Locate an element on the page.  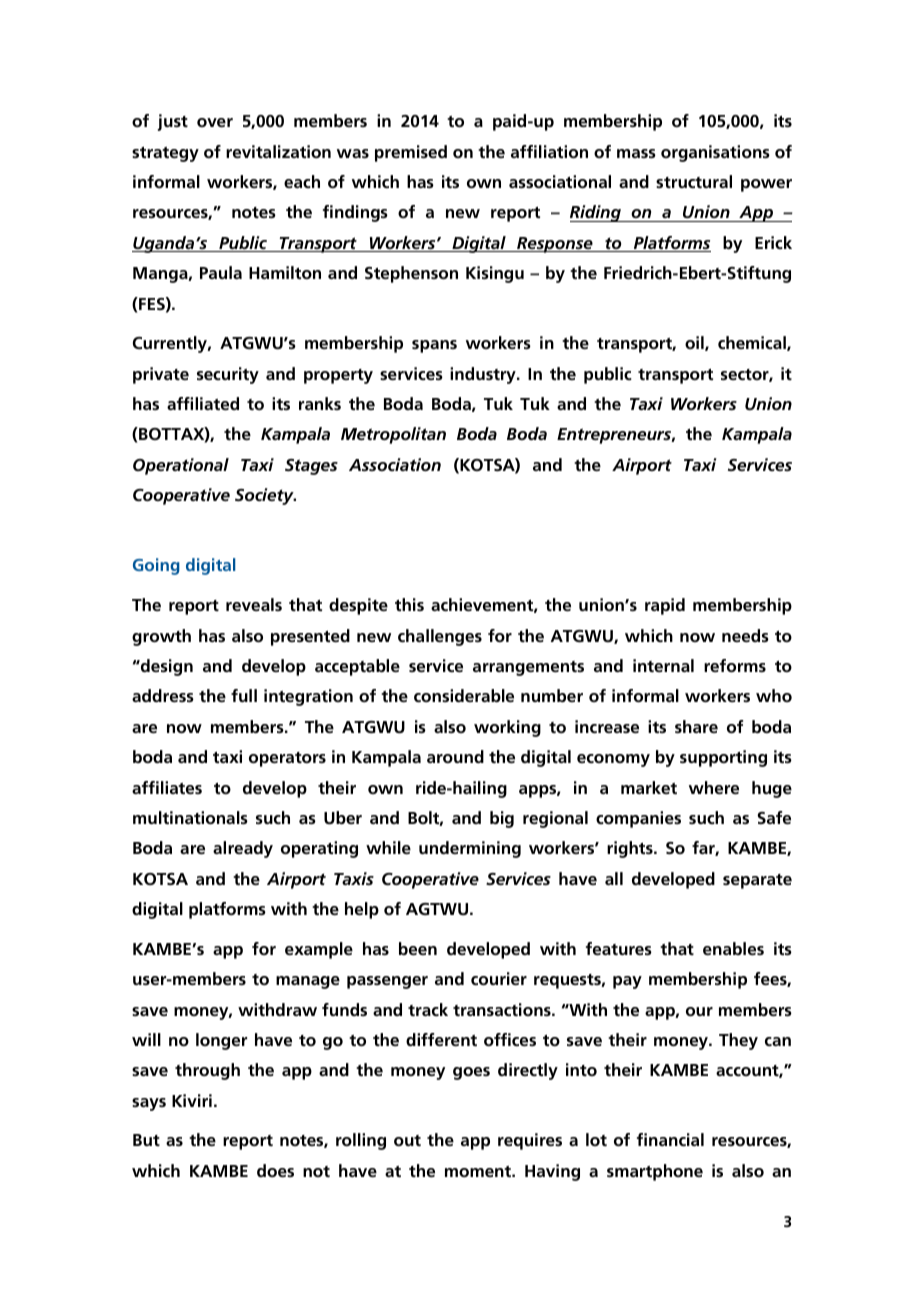
premised is located at coordinates (411, 153).
